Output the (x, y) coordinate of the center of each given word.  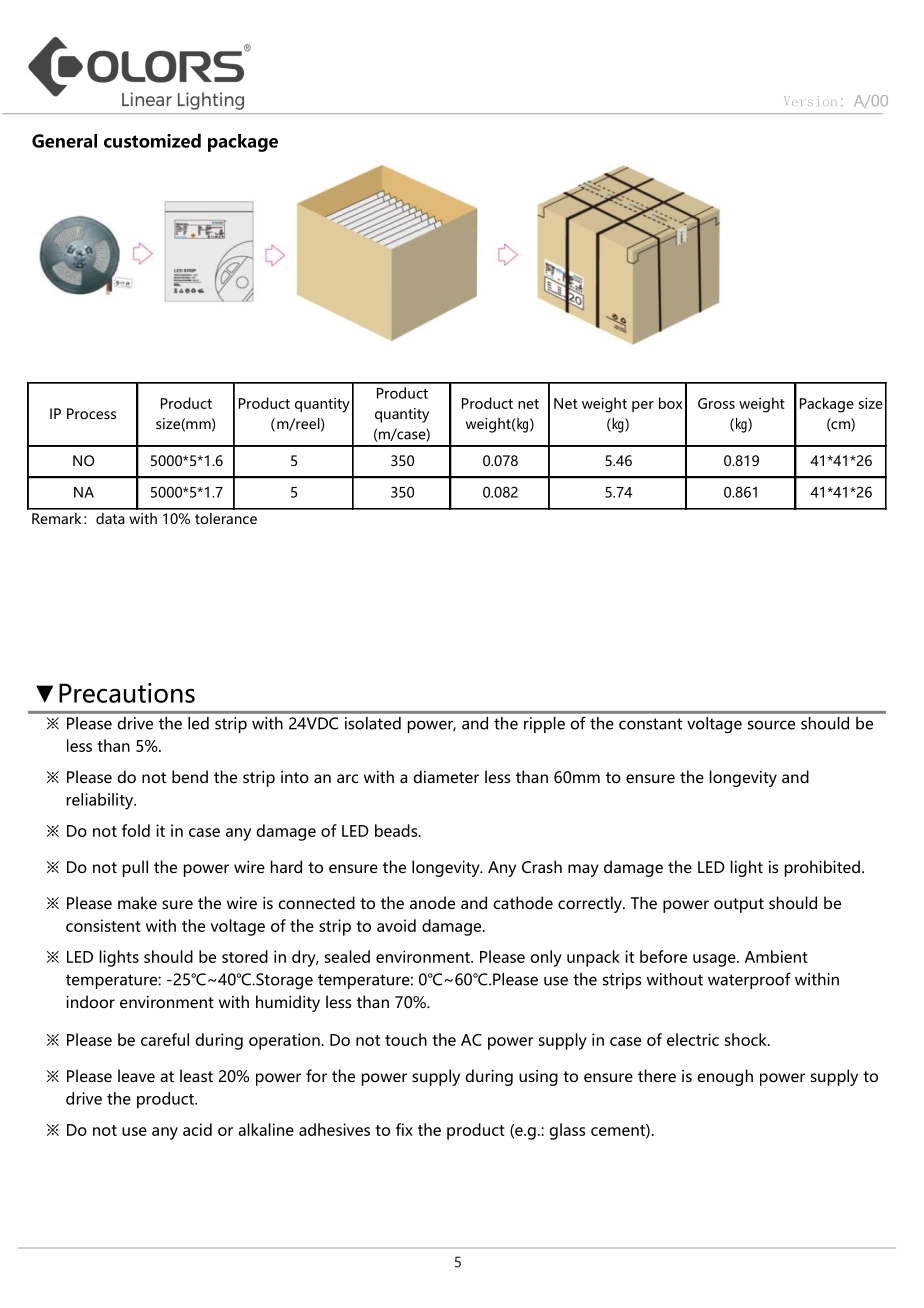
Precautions (127, 693)
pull (135, 868)
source (771, 725)
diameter (446, 776)
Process (91, 413)
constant (650, 724)
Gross (716, 403)
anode (432, 902)
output (739, 905)
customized (152, 140)
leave (136, 1075)
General (64, 141)
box (670, 403)
